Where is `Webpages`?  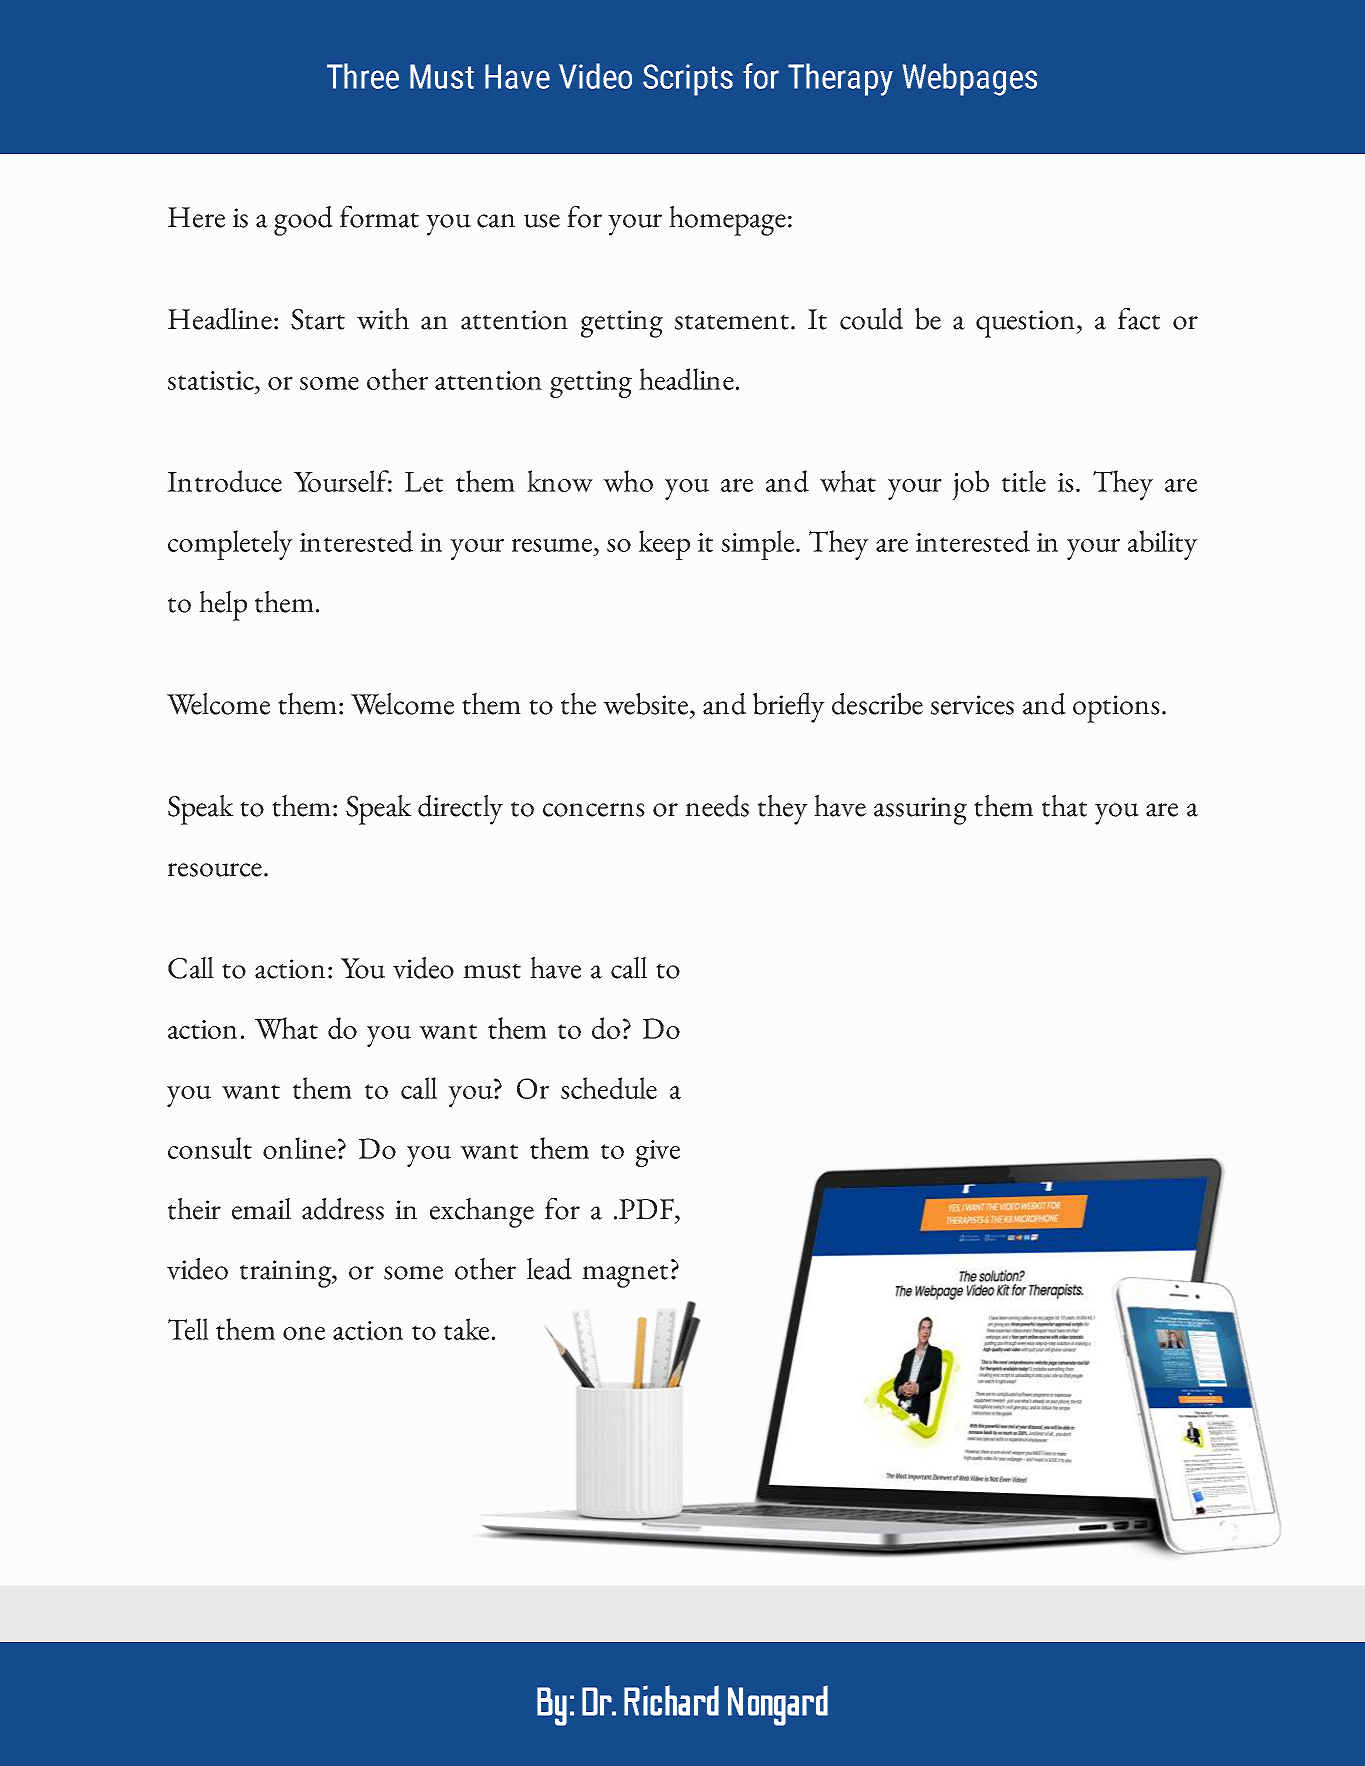 Webpages is located at coordinates (970, 79).
